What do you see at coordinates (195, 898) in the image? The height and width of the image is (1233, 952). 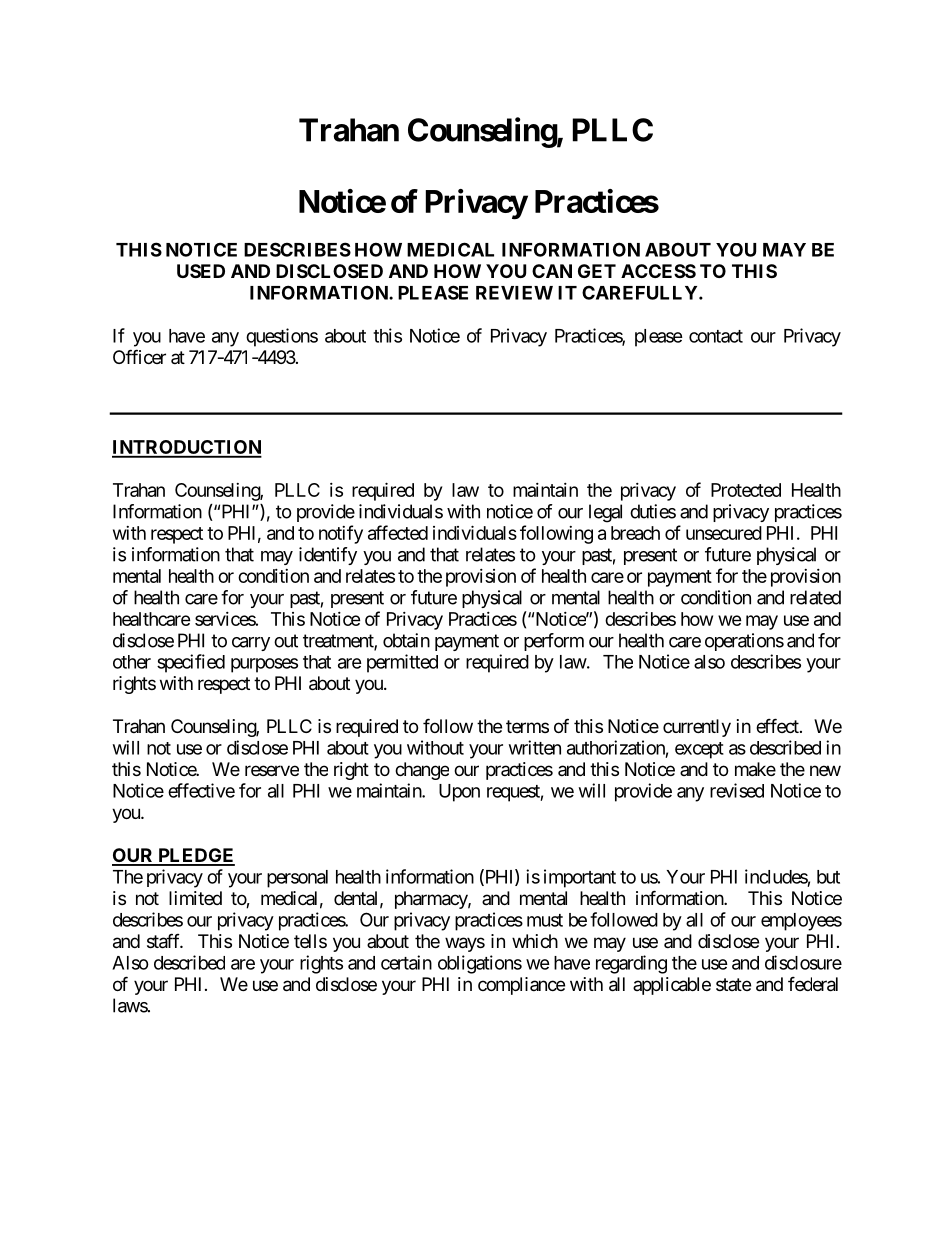 I see `limited` at bounding box center [195, 898].
